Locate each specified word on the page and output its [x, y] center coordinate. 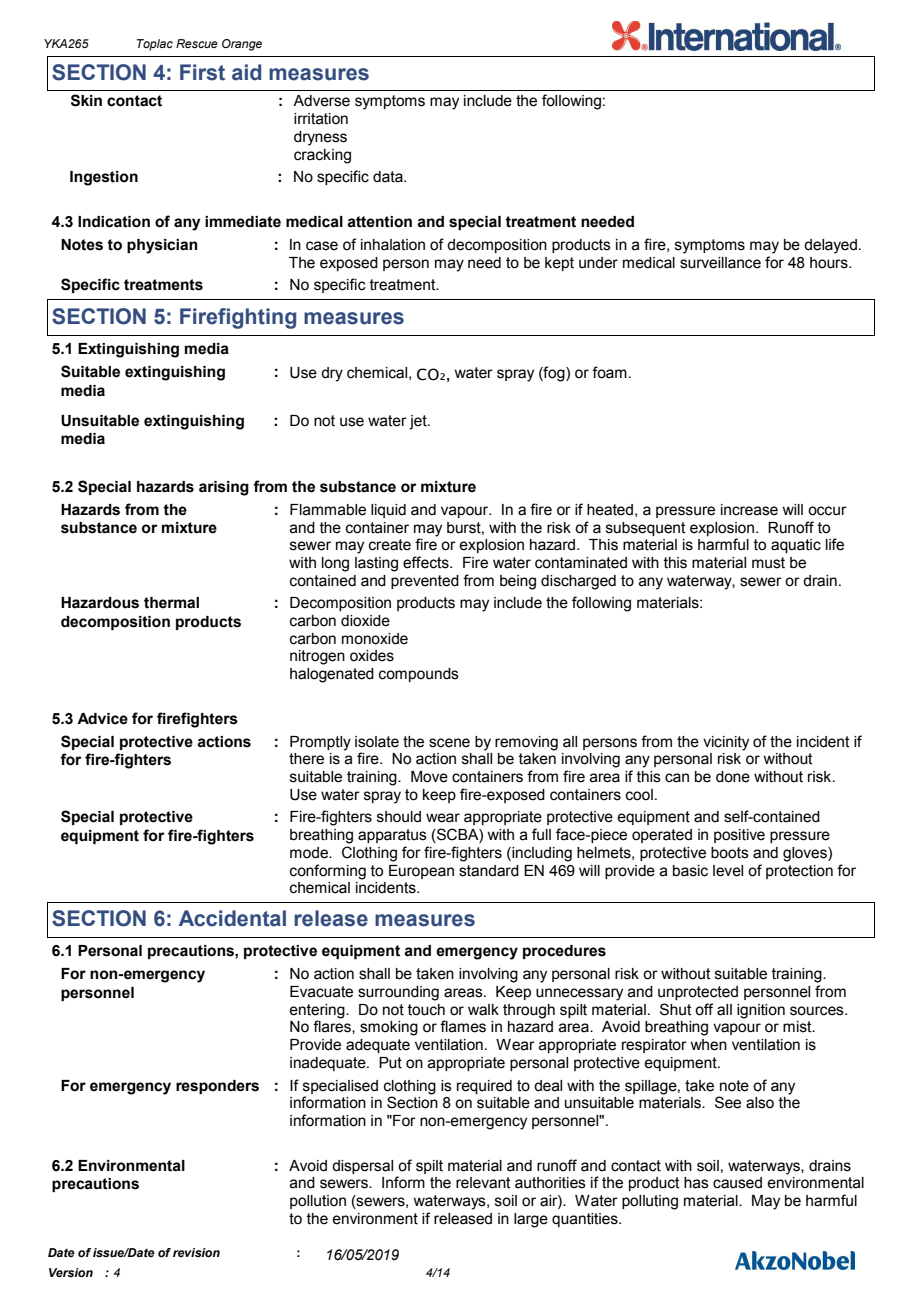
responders [217, 1087]
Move [429, 777]
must [768, 563]
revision [196, 1252]
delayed [830, 246]
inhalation [393, 245]
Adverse [321, 101]
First [202, 72]
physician [162, 246]
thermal [171, 603]
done [733, 777]
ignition [761, 1011]
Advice [102, 719]
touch [426, 1010]
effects [427, 562]
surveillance [720, 263]
